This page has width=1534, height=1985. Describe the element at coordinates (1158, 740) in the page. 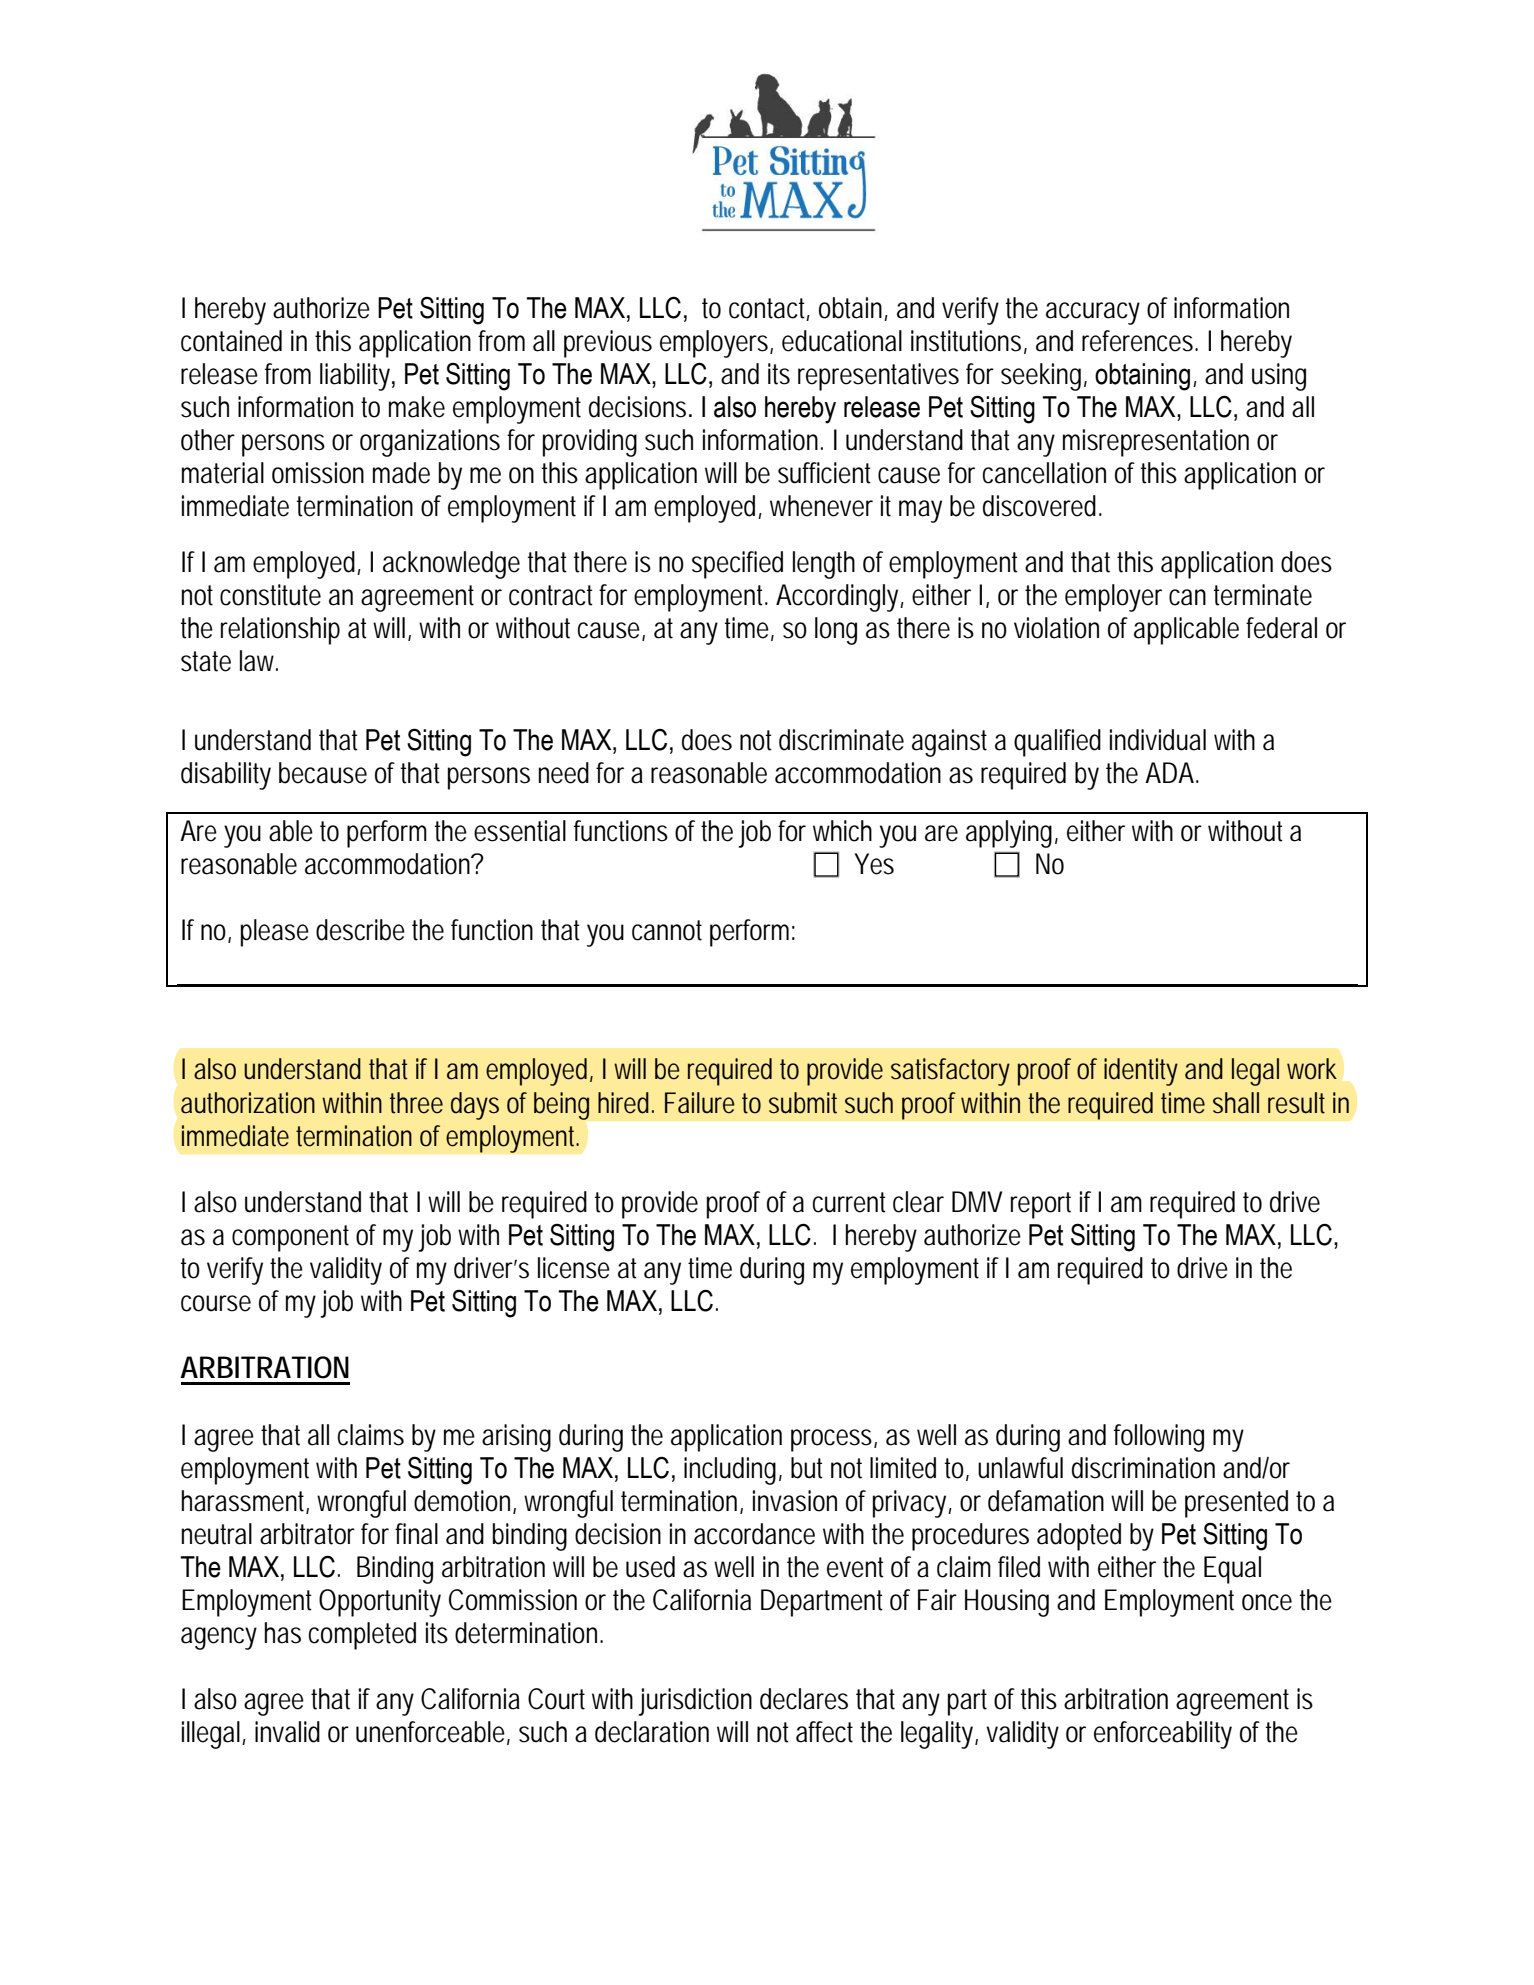

I see `individual` at that location.
